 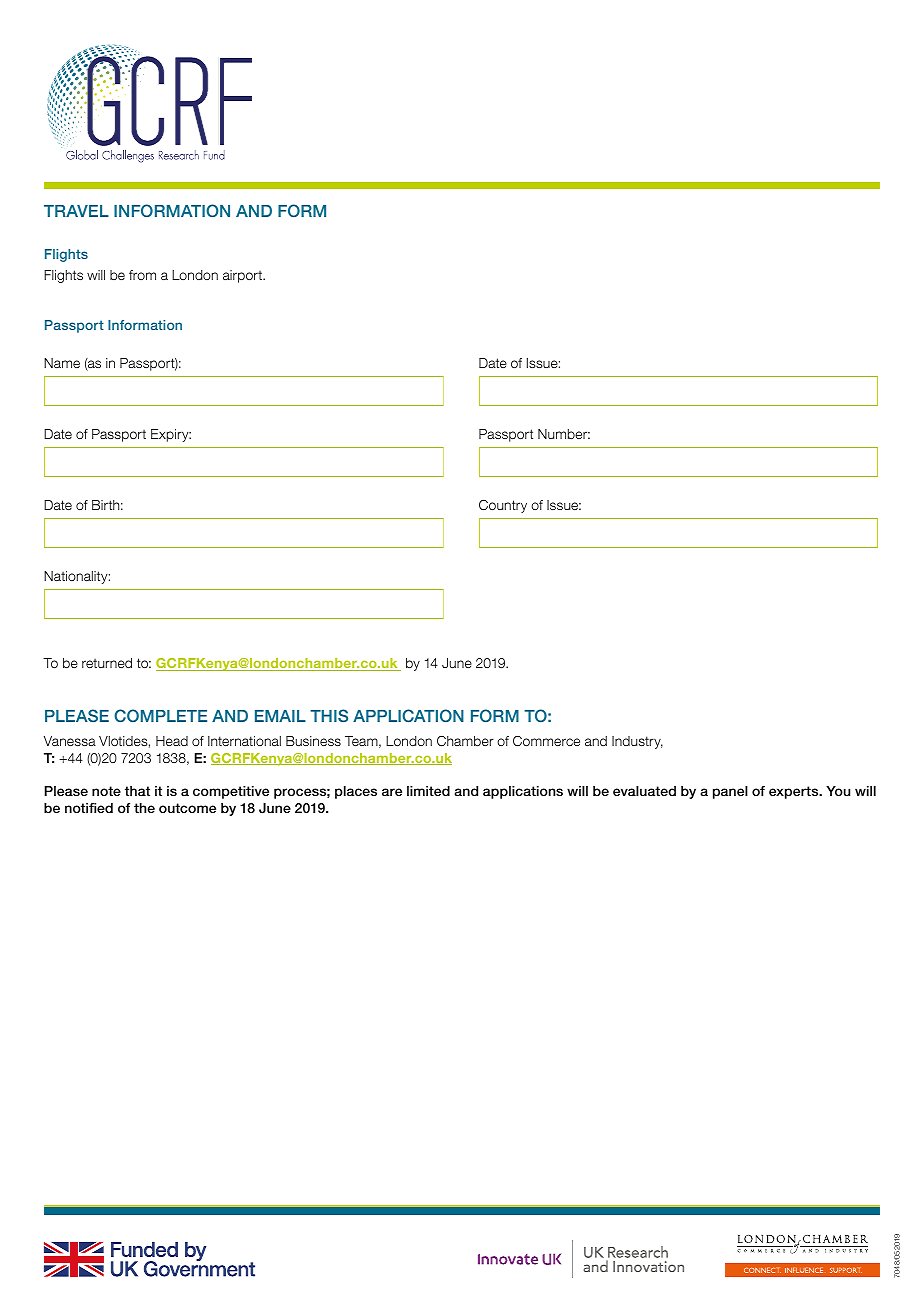 What do you see at coordinates (730, 792) in the image?
I see `panel` at bounding box center [730, 792].
